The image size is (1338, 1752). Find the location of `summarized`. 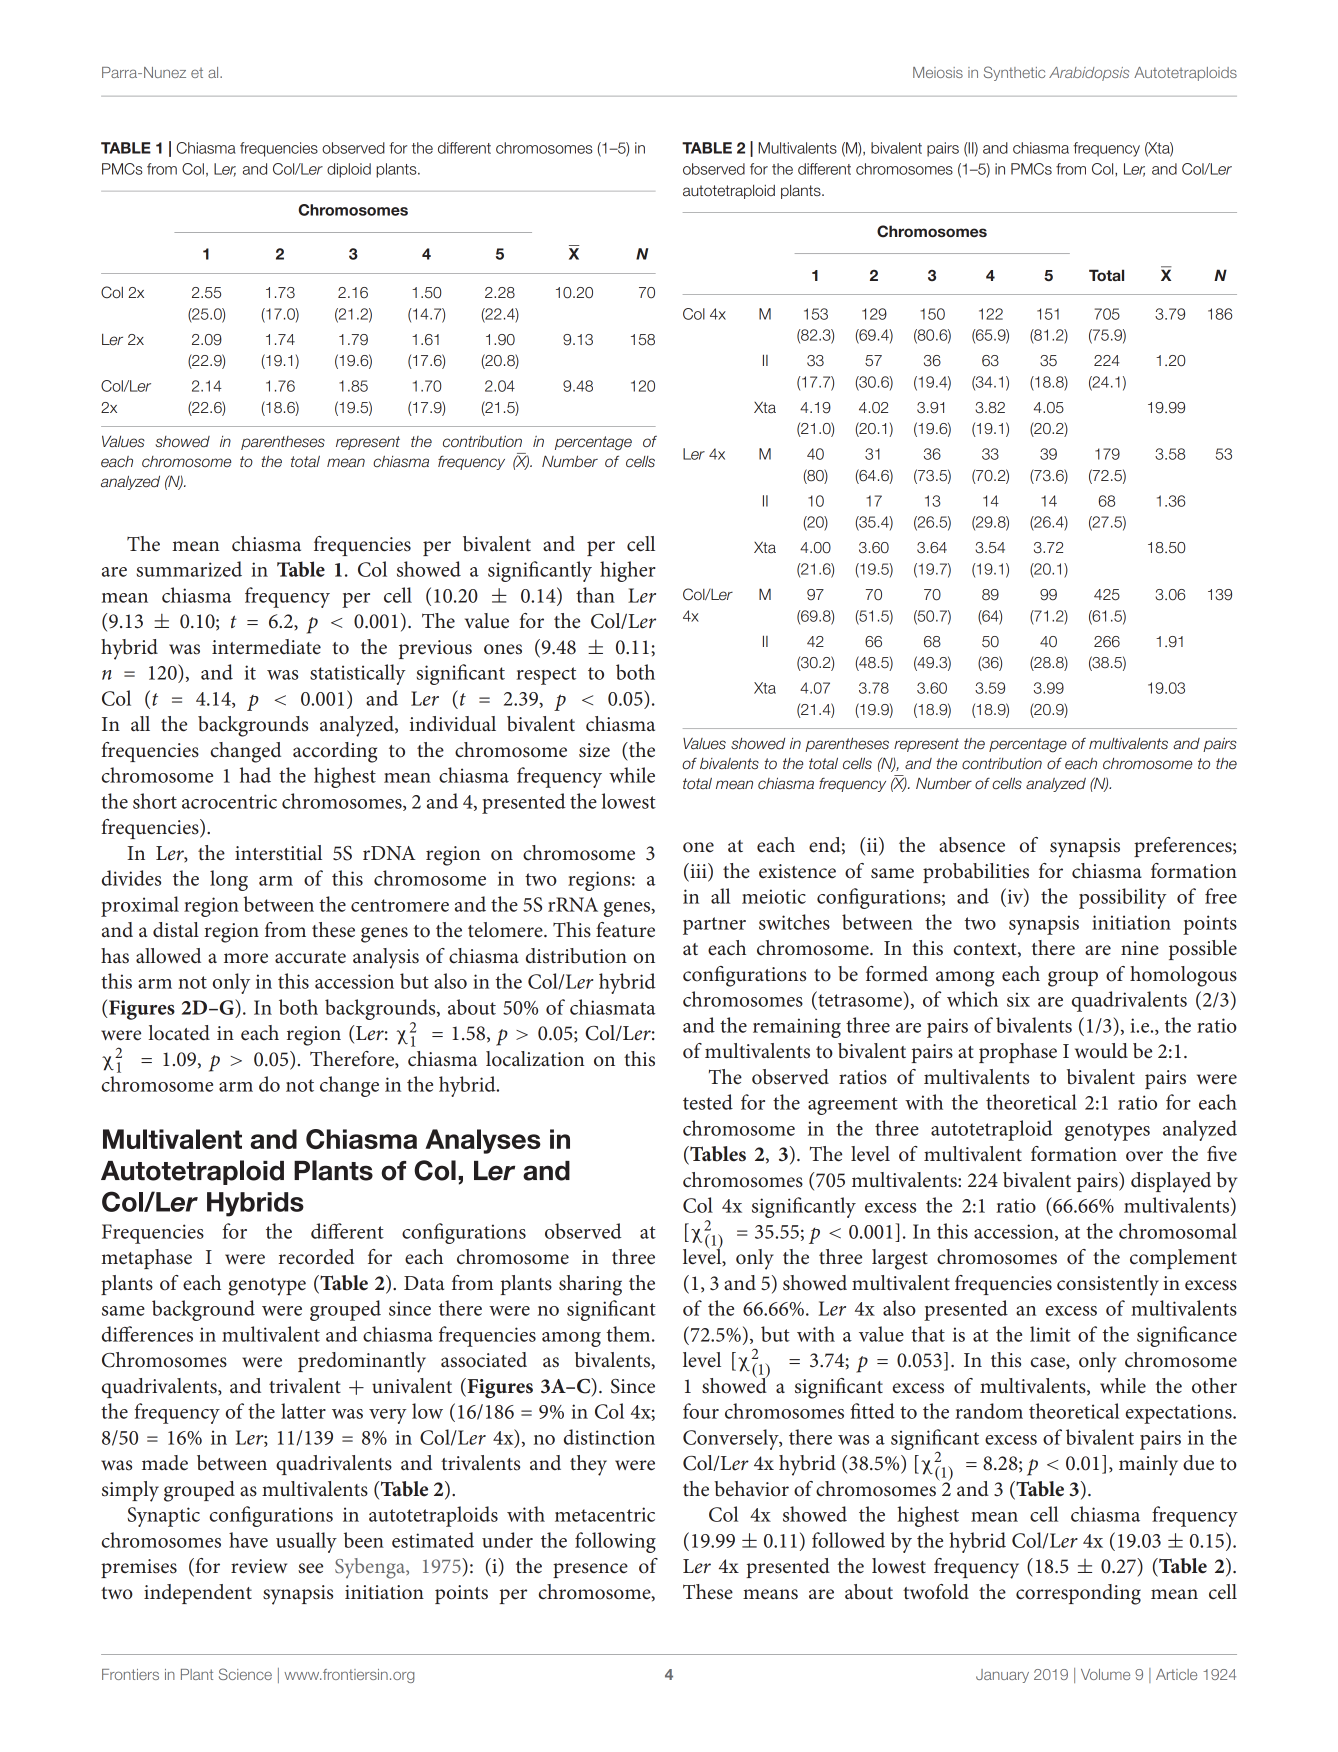

summarized is located at coordinates (189, 569).
